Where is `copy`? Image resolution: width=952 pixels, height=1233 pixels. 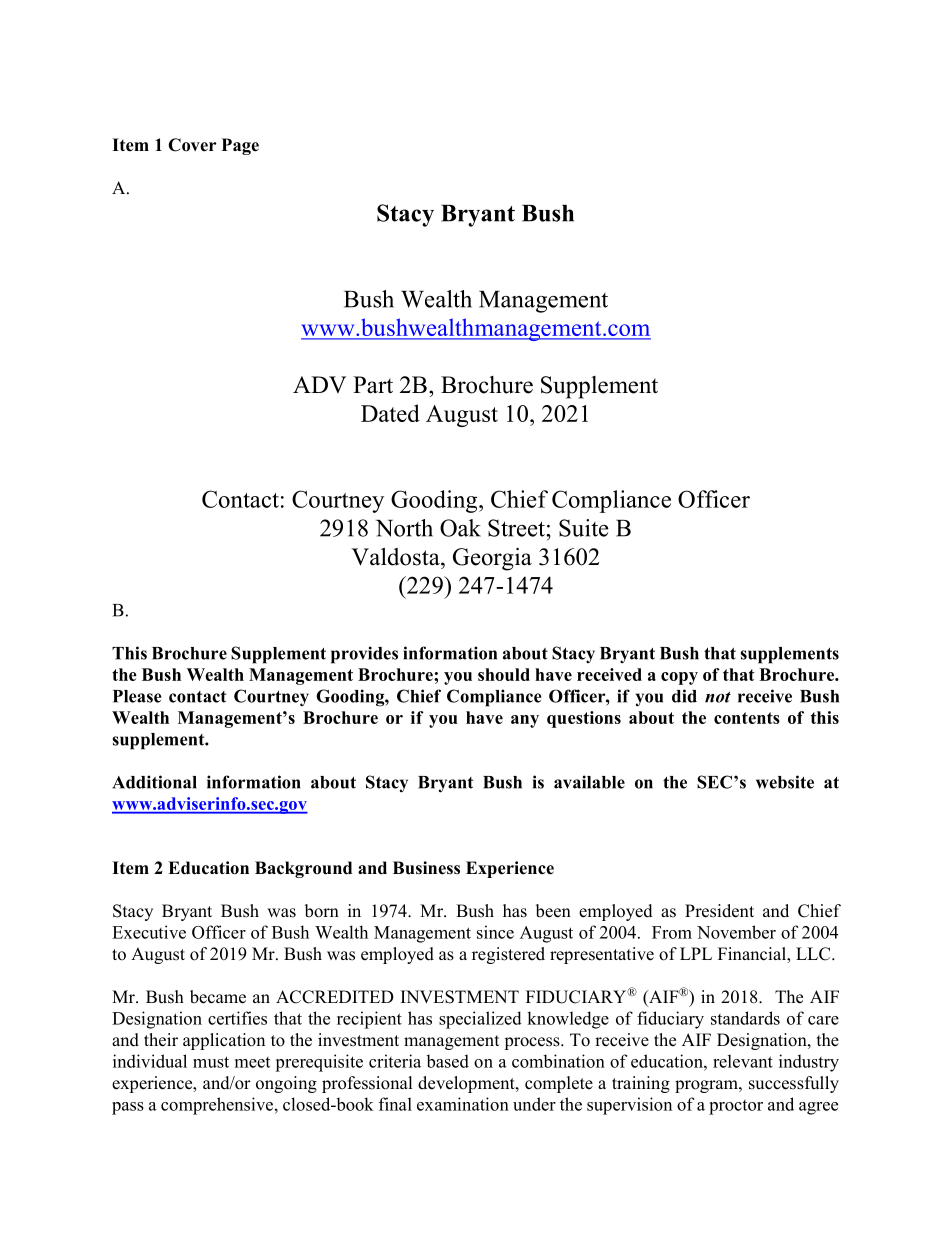
copy is located at coordinates (679, 678).
